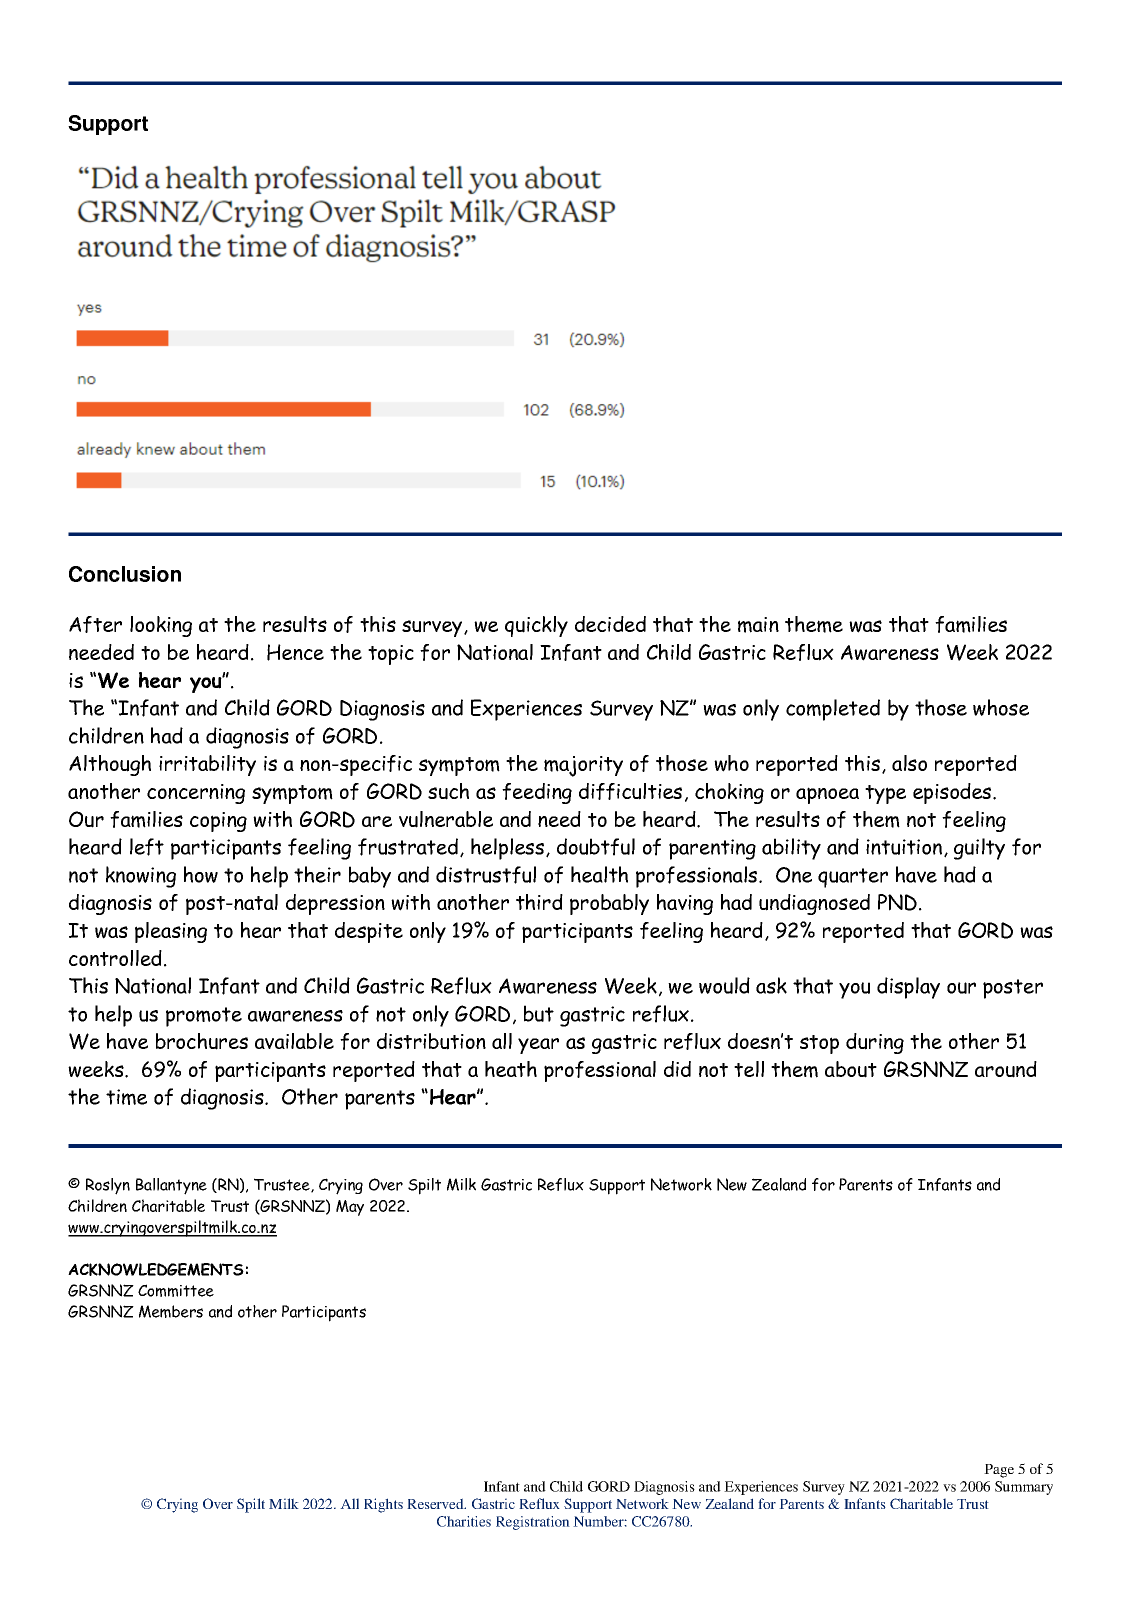  What do you see at coordinates (596, 847) in the screenshot?
I see `doubtful` at bounding box center [596, 847].
